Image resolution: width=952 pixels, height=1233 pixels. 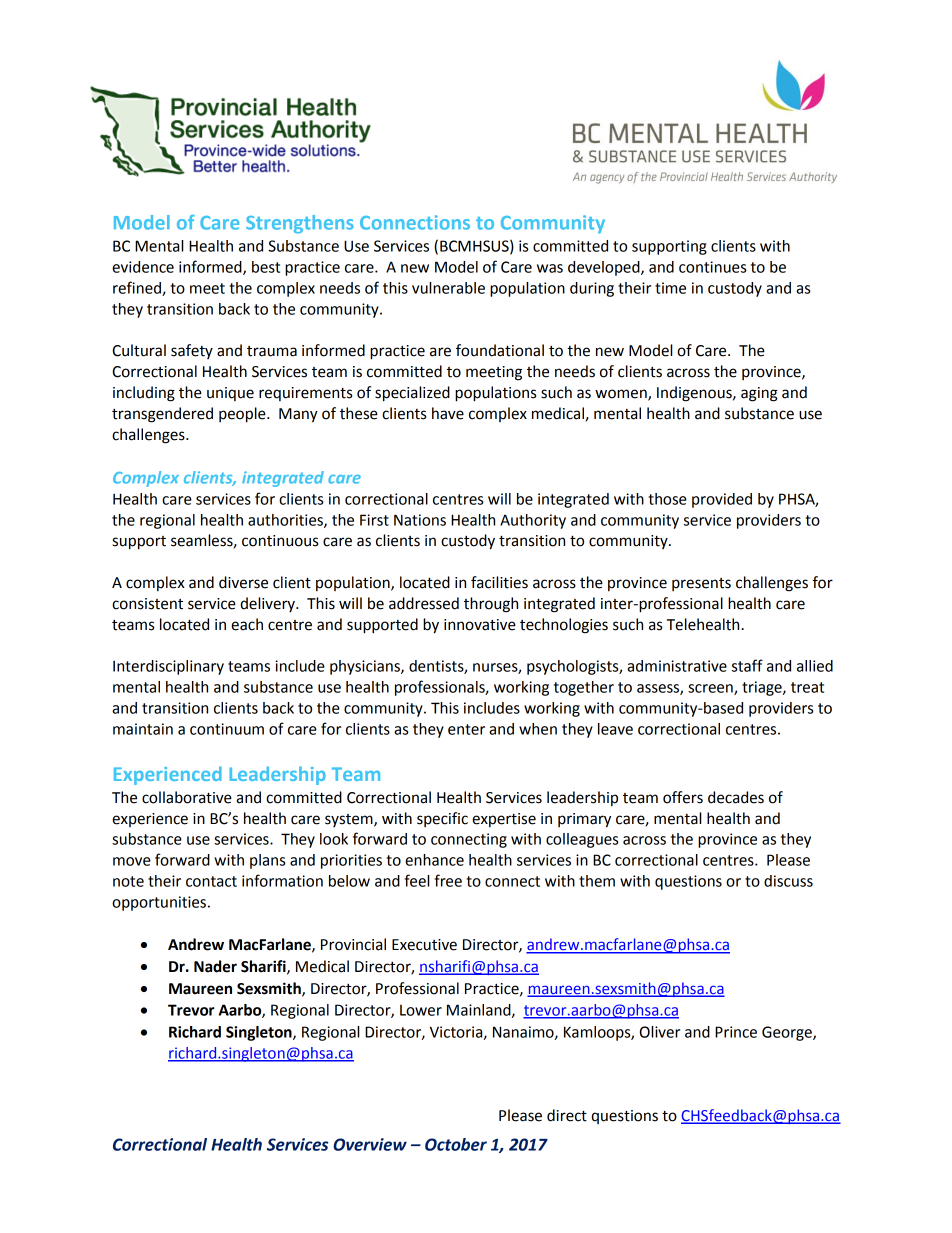 I want to click on collaborative, so click(x=187, y=797).
